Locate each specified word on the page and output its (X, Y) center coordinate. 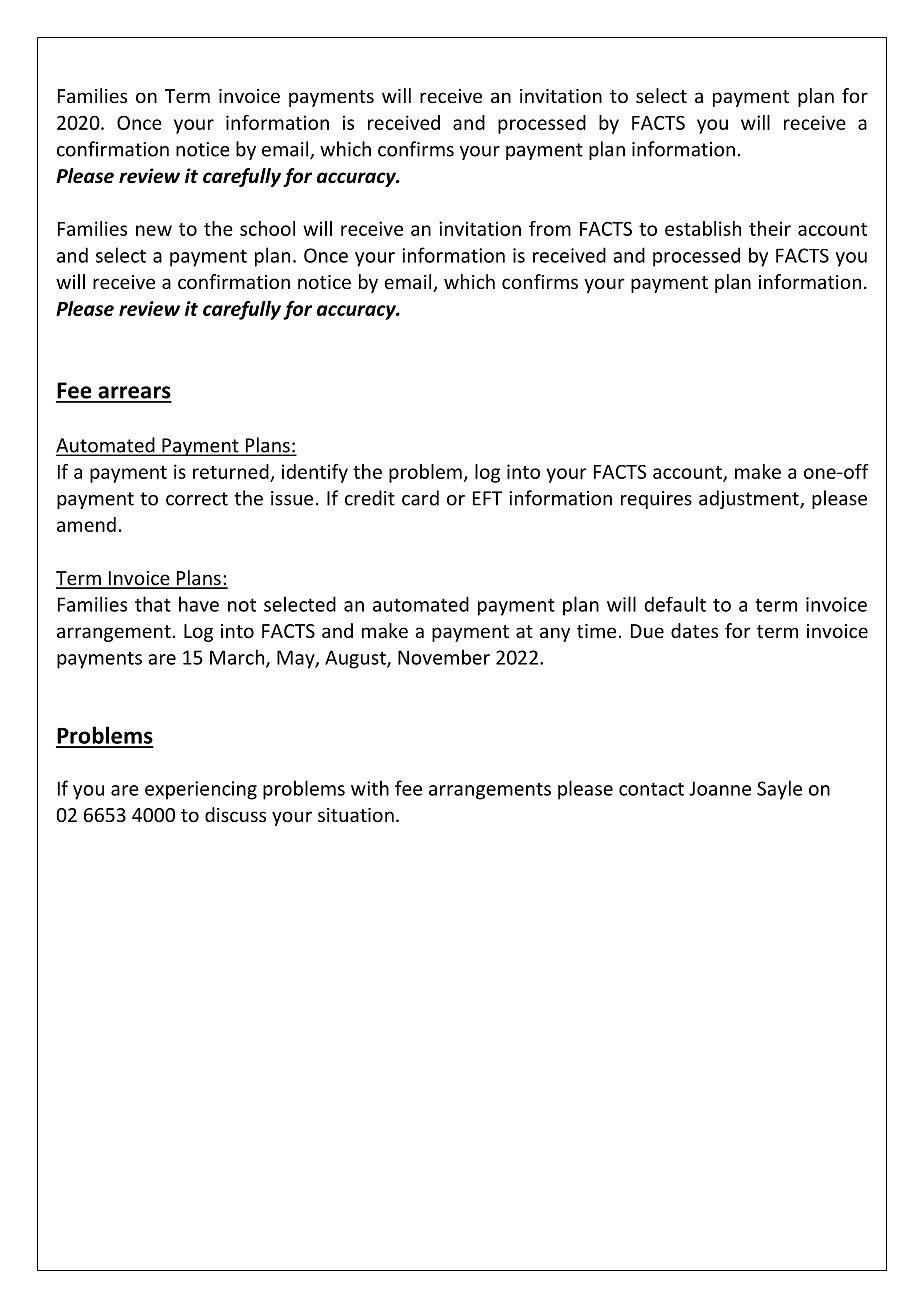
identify (315, 473)
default (675, 604)
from (550, 228)
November (444, 657)
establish (703, 228)
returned (231, 471)
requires (656, 500)
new (154, 230)
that (153, 604)
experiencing (201, 790)
